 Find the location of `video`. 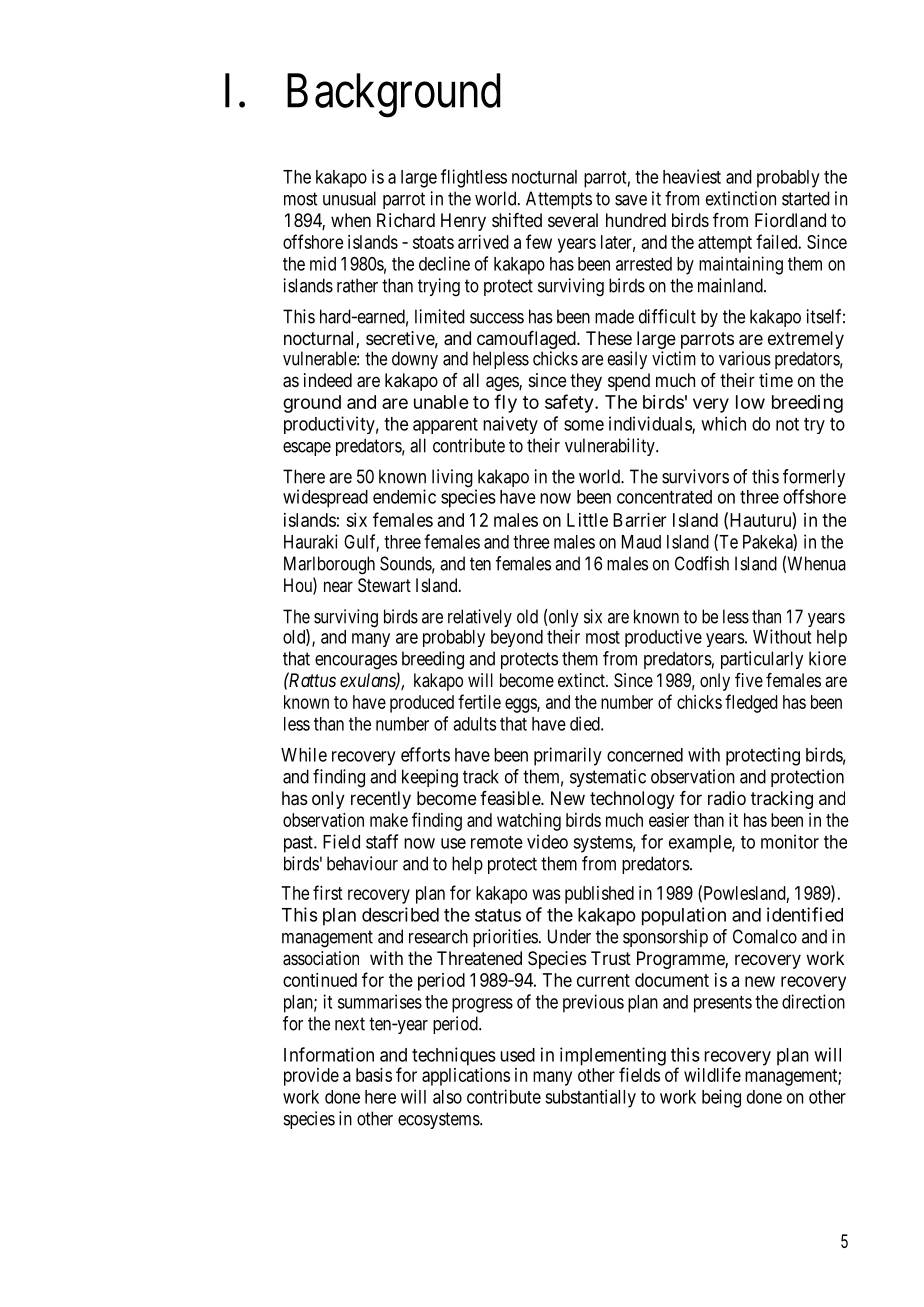

video is located at coordinates (547, 841).
